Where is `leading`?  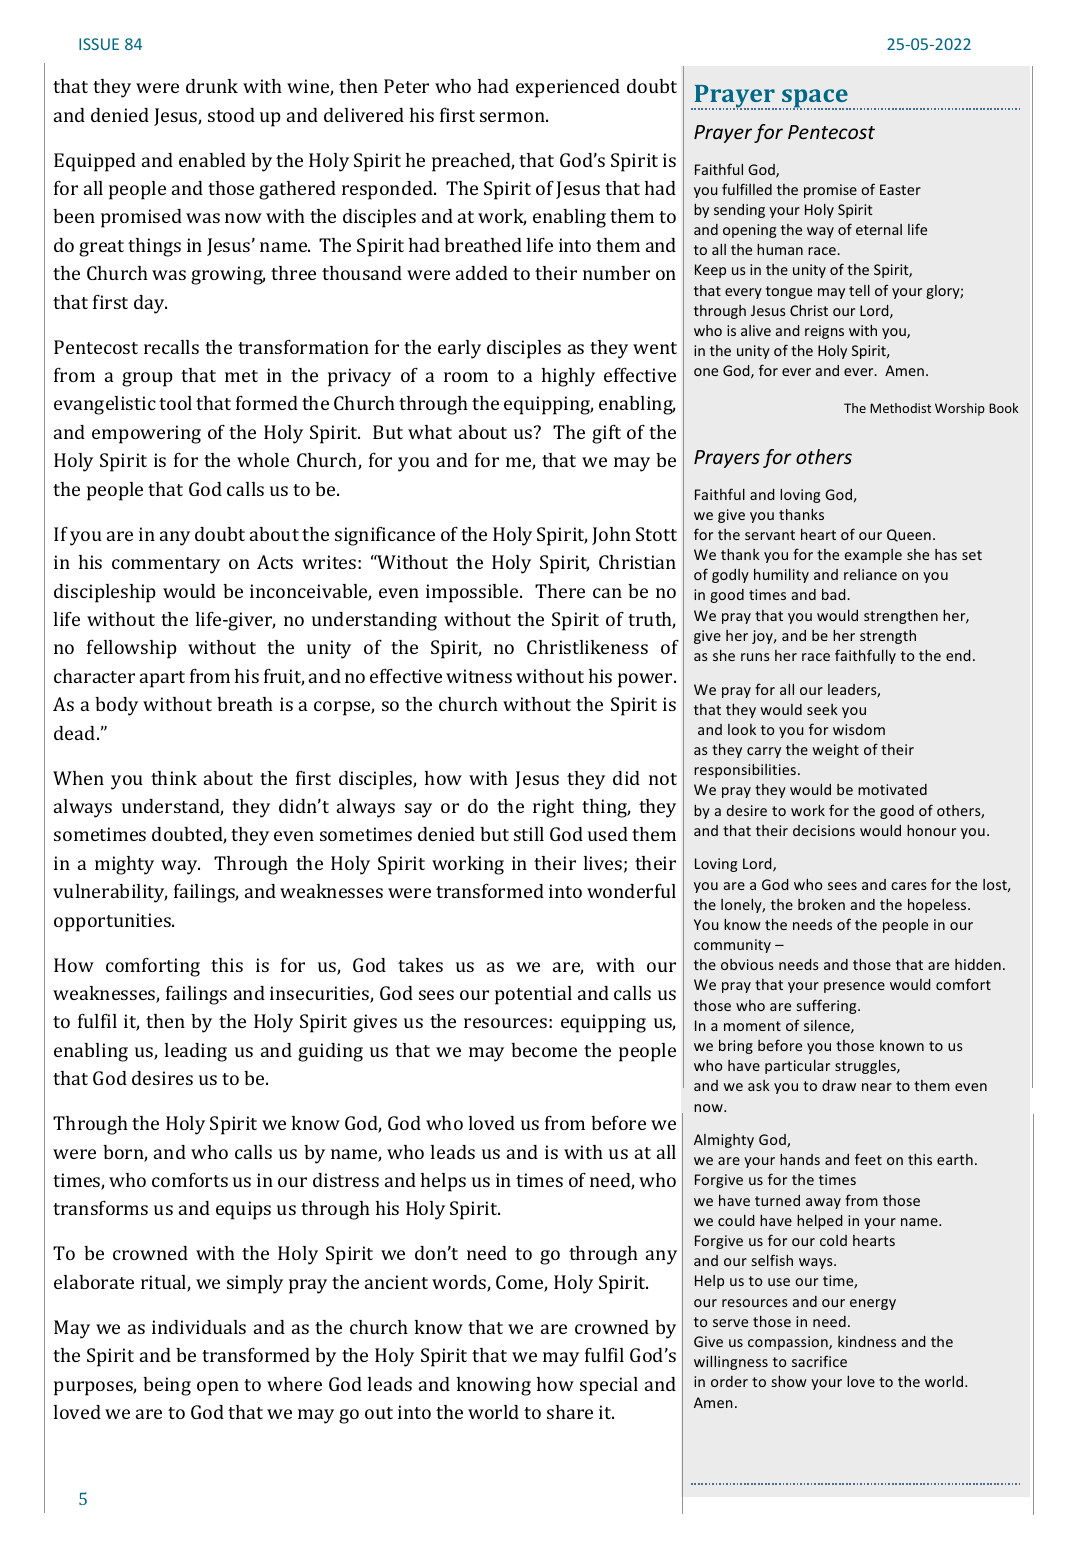 leading is located at coordinates (196, 1052).
